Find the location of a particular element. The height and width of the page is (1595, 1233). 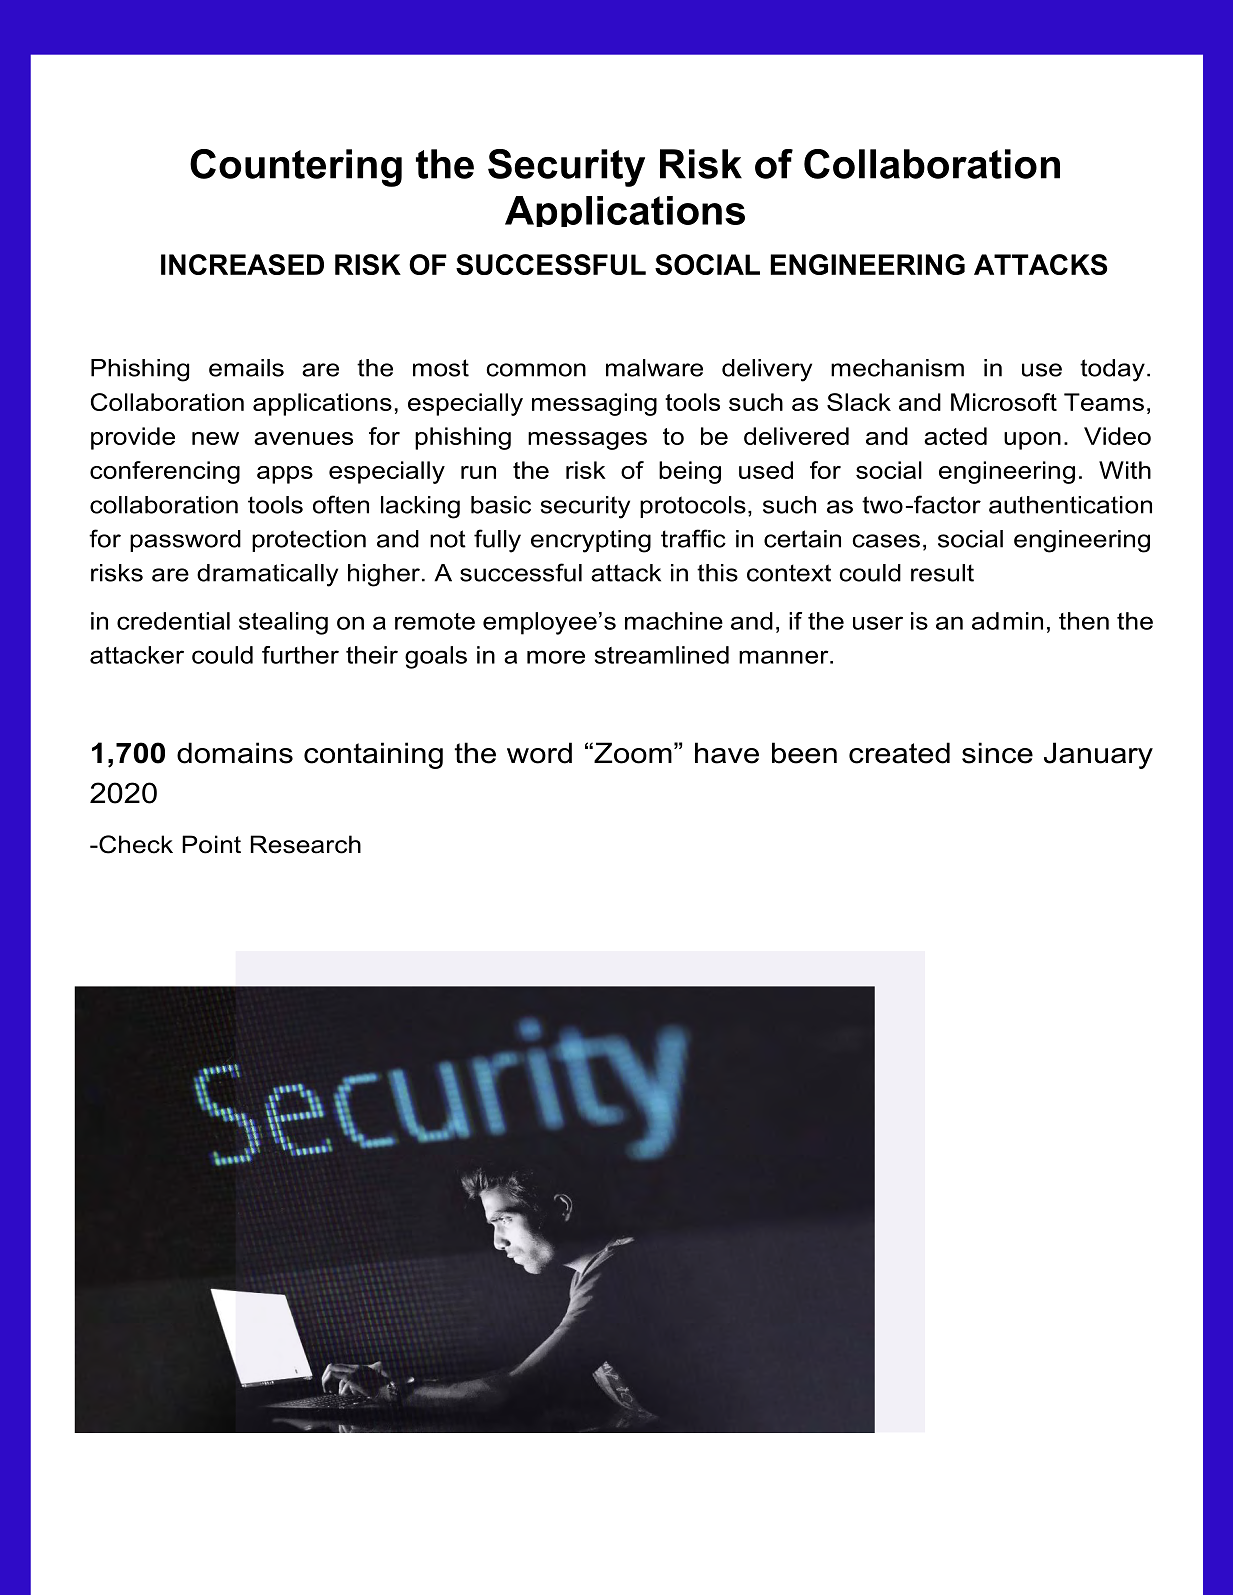

often is located at coordinates (341, 504).
